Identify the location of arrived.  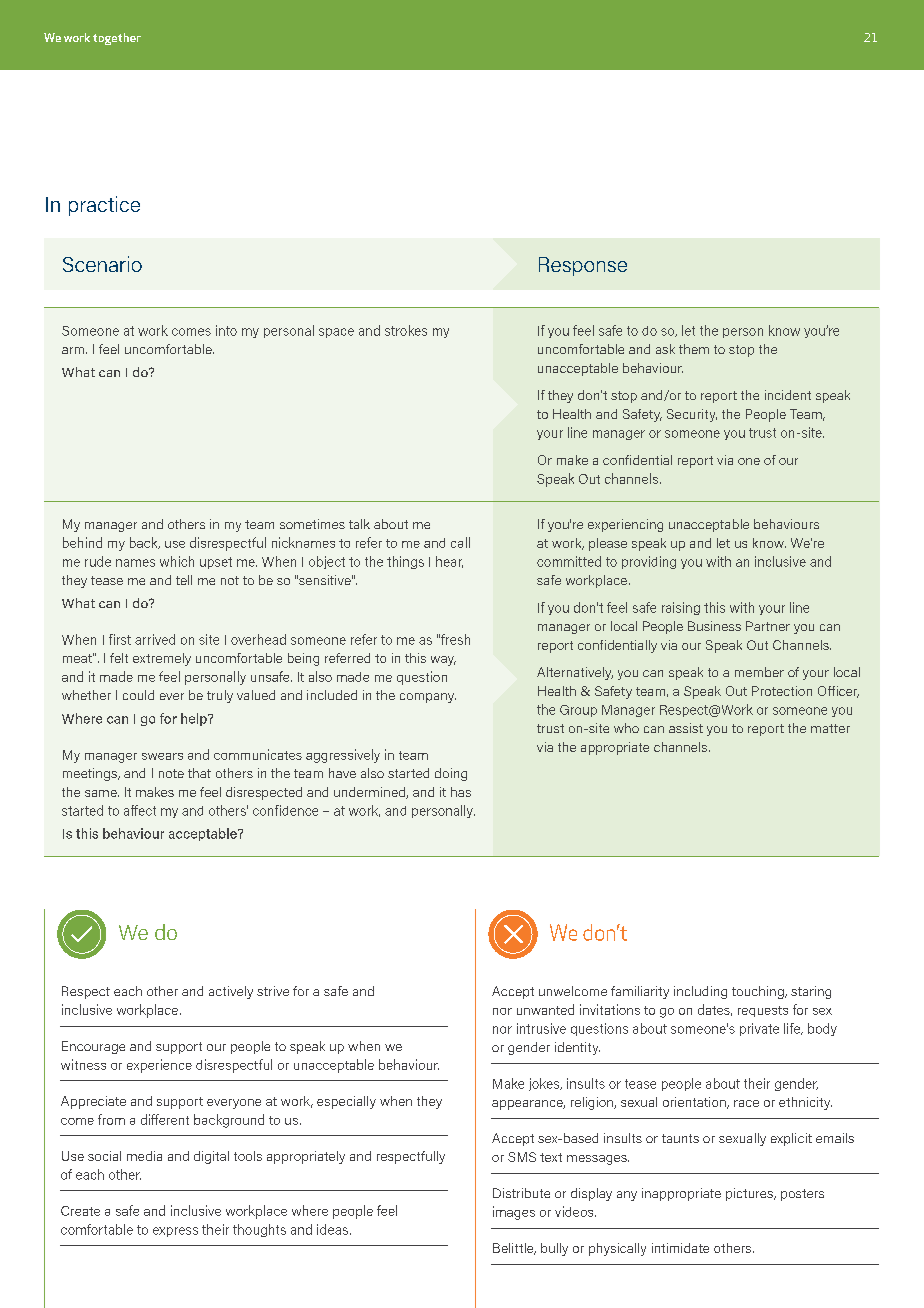
(155, 639).
